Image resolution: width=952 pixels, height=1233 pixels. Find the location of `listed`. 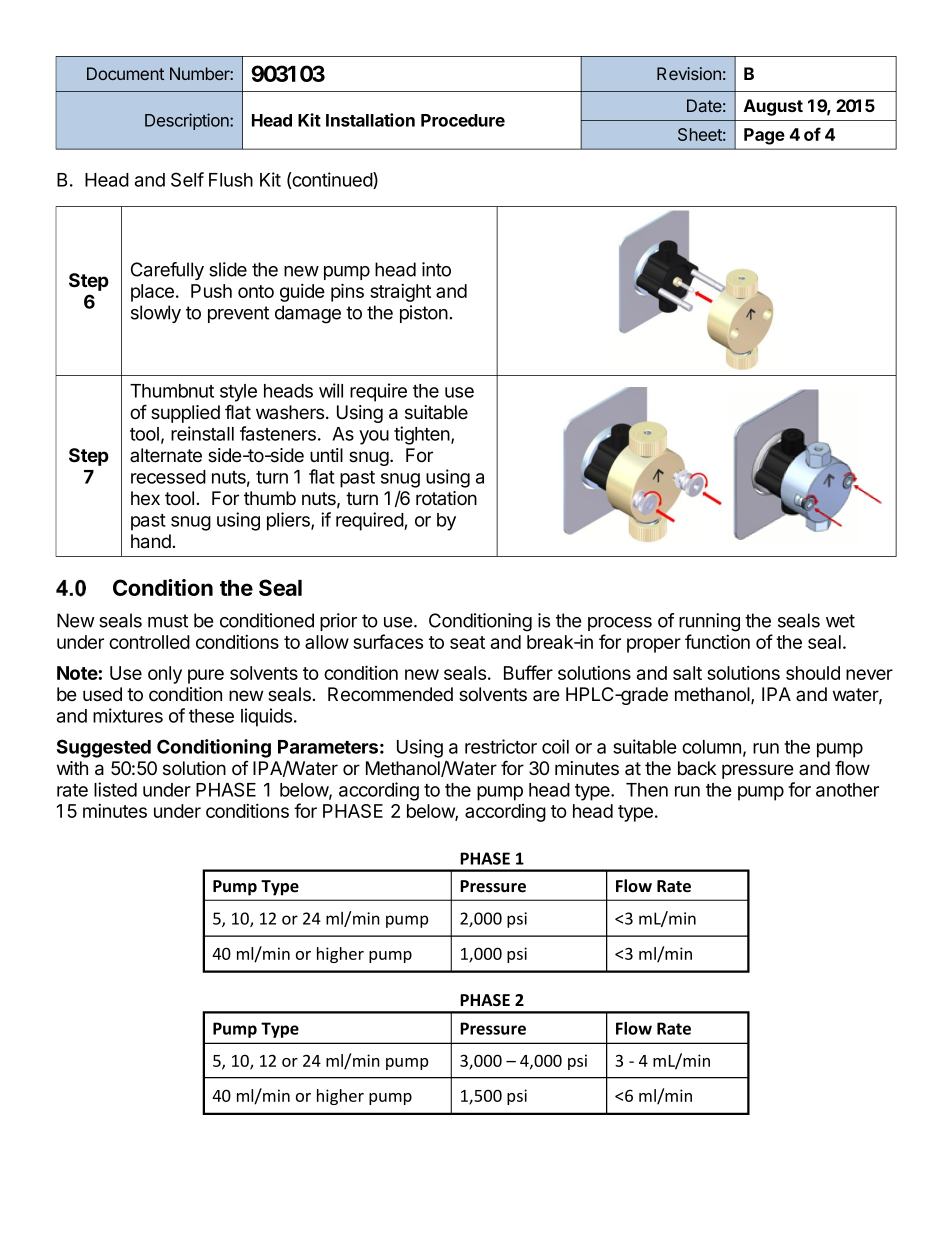

listed is located at coordinates (115, 789).
